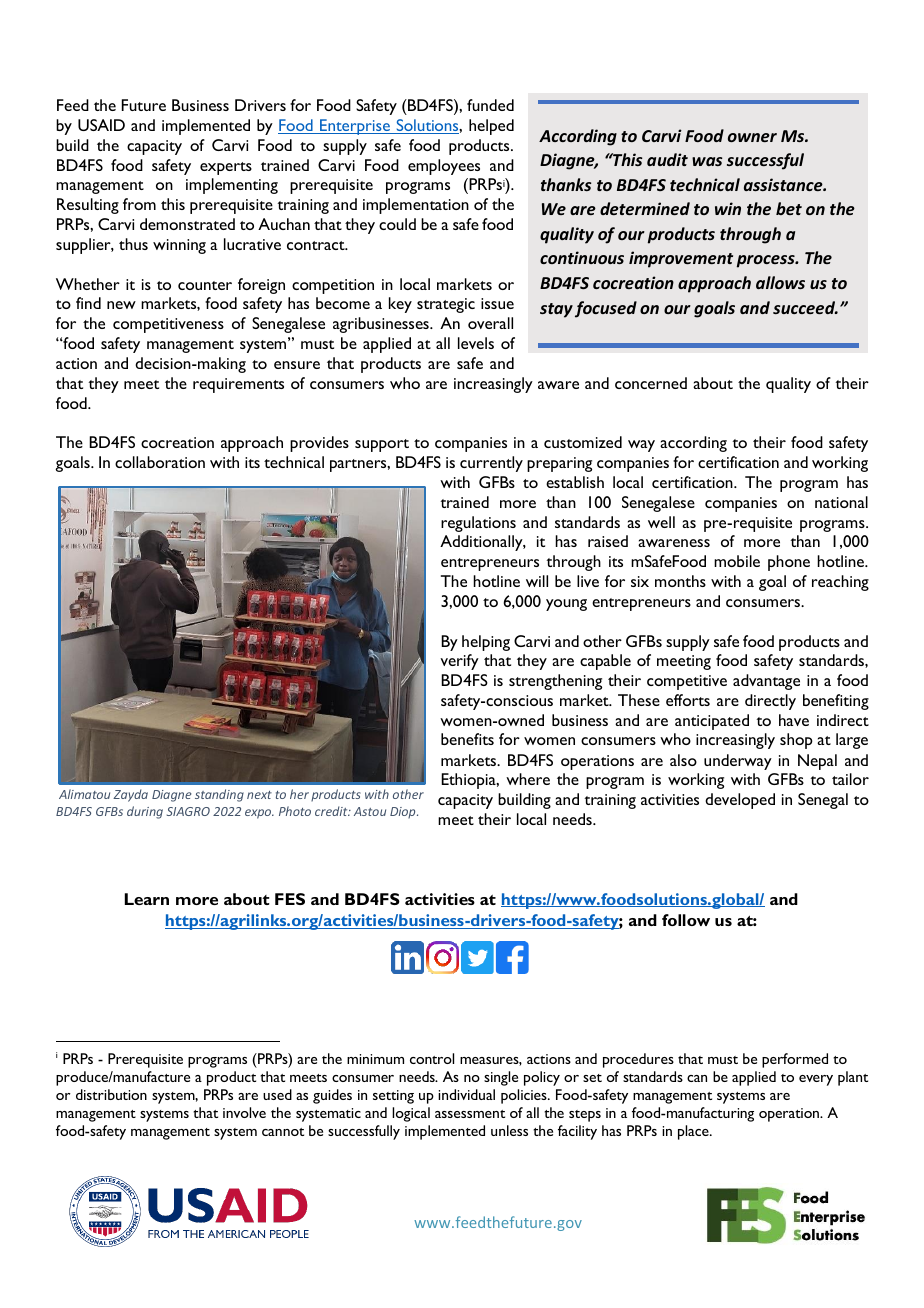 This page has width=924, height=1308. What do you see at coordinates (789, 563) in the page?
I see `phone` at bounding box center [789, 563].
